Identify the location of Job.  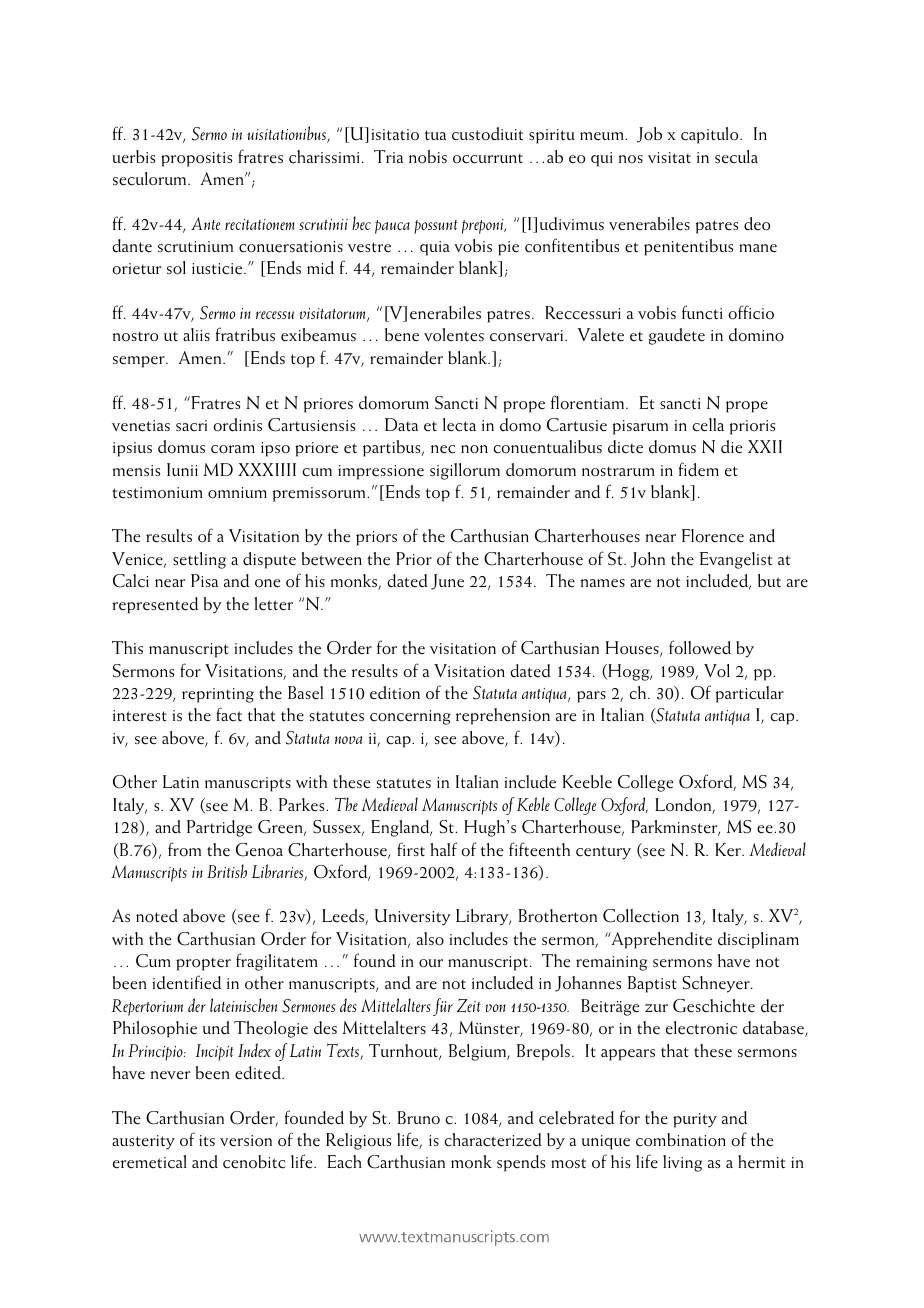
(649, 135).
